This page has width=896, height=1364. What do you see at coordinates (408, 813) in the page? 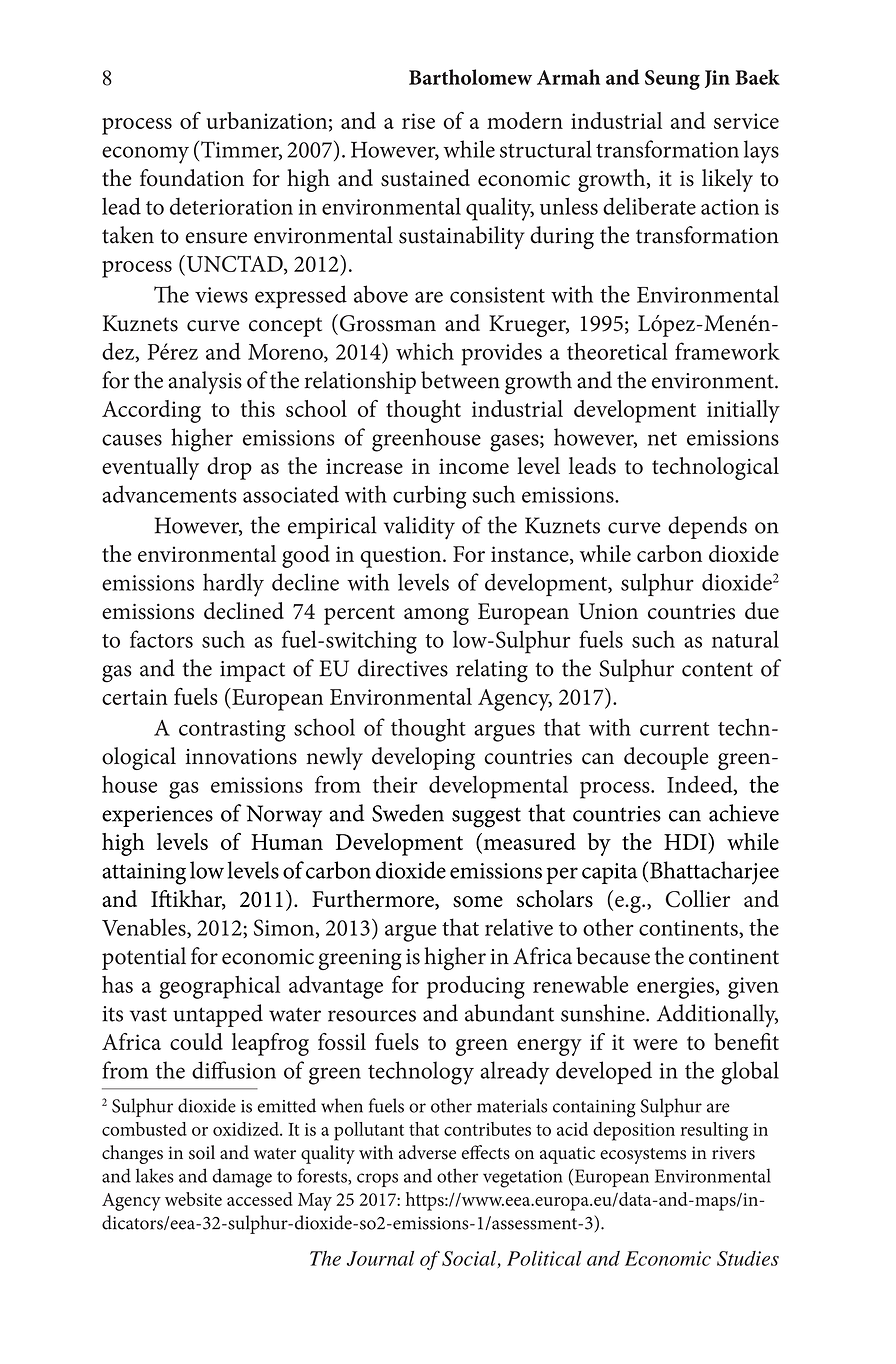
I see `Sweden` at bounding box center [408, 813].
